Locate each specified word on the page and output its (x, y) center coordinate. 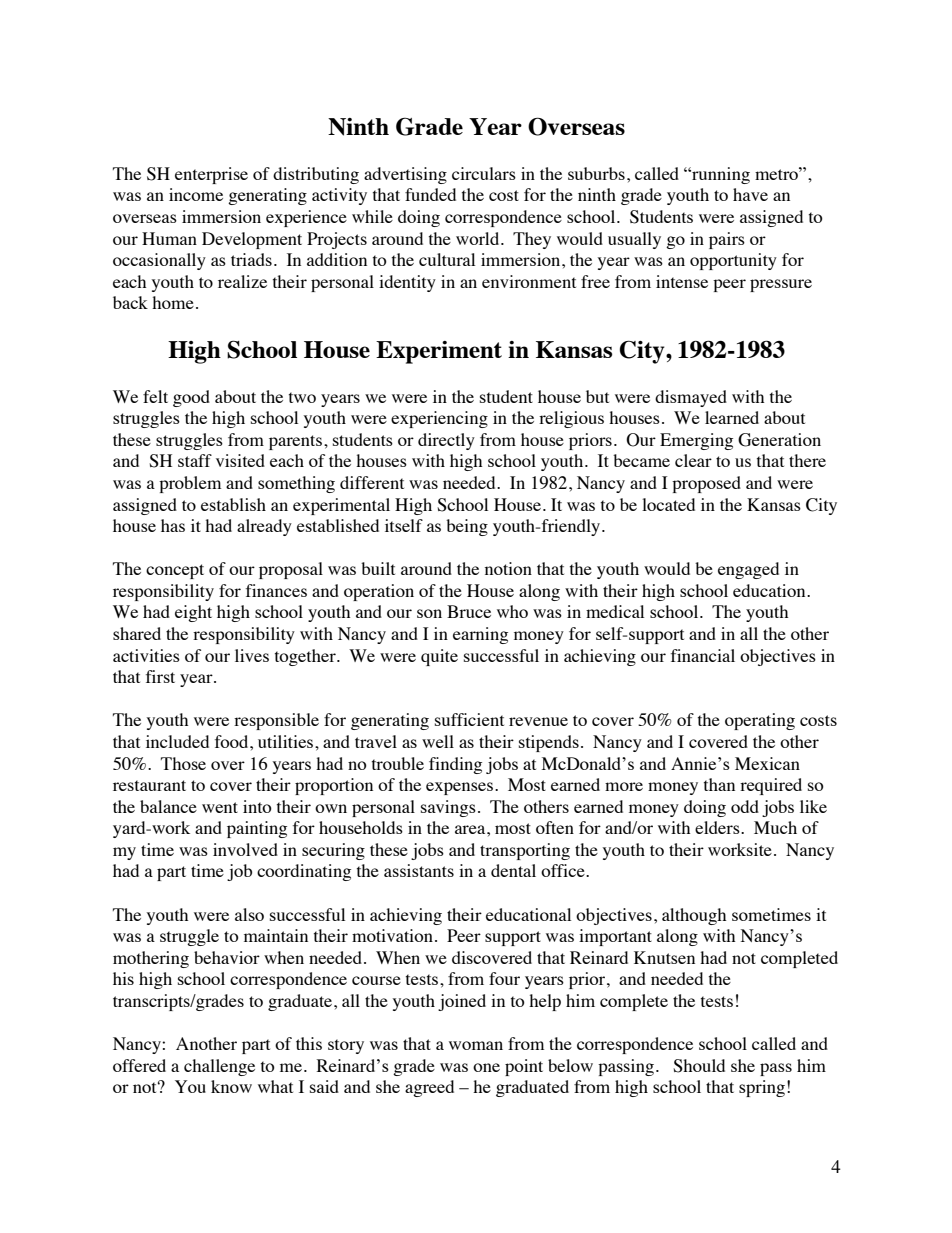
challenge (219, 1067)
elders (718, 827)
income (196, 194)
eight (193, 613)
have (750, 194)
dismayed (691, 398)
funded (430, 194)
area (471, 829)
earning (480, 635)
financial (703, 655)
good (191, 398)
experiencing (439, 419)
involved (245, 849)
